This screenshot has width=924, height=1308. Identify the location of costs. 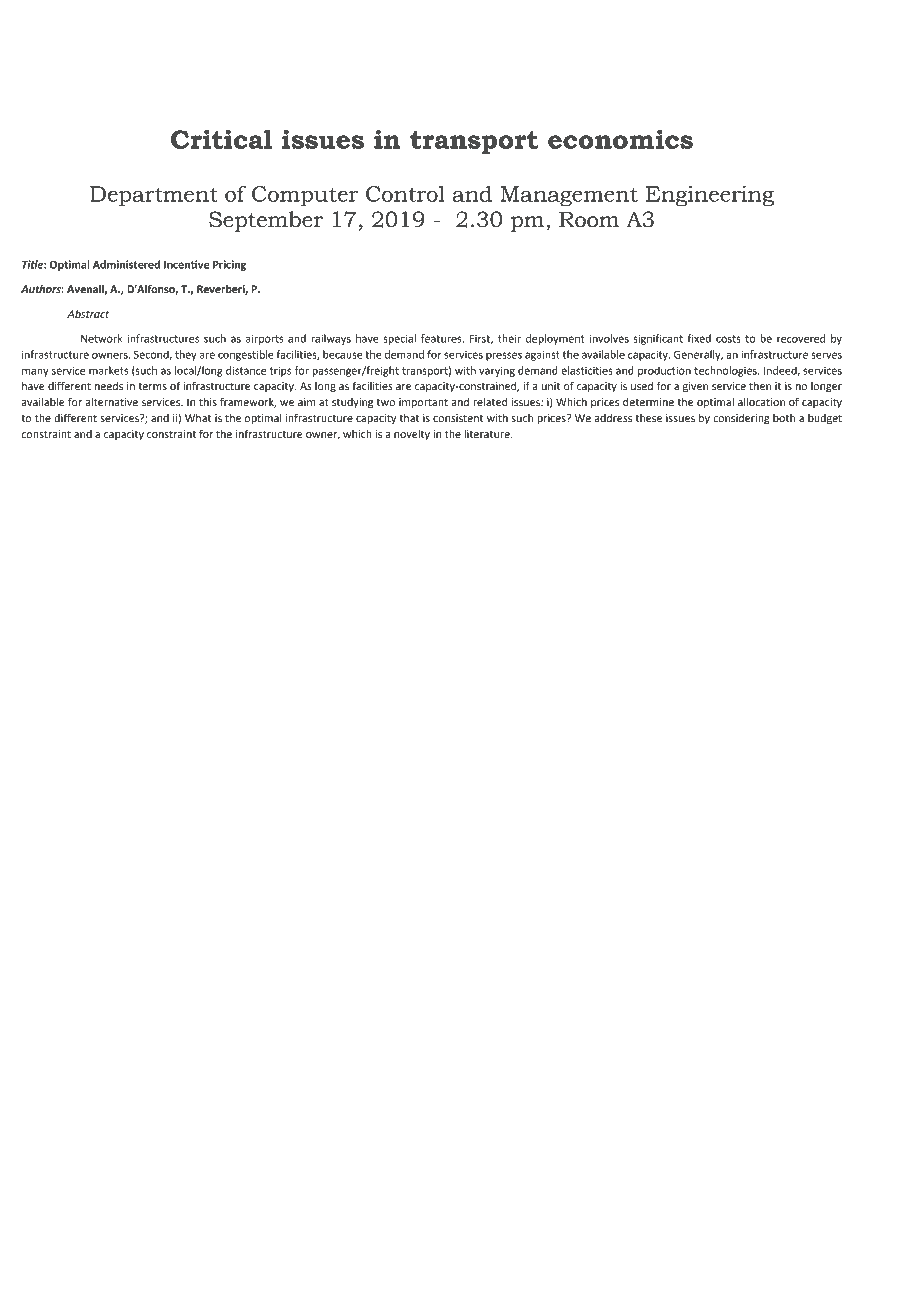
(728, 339).
